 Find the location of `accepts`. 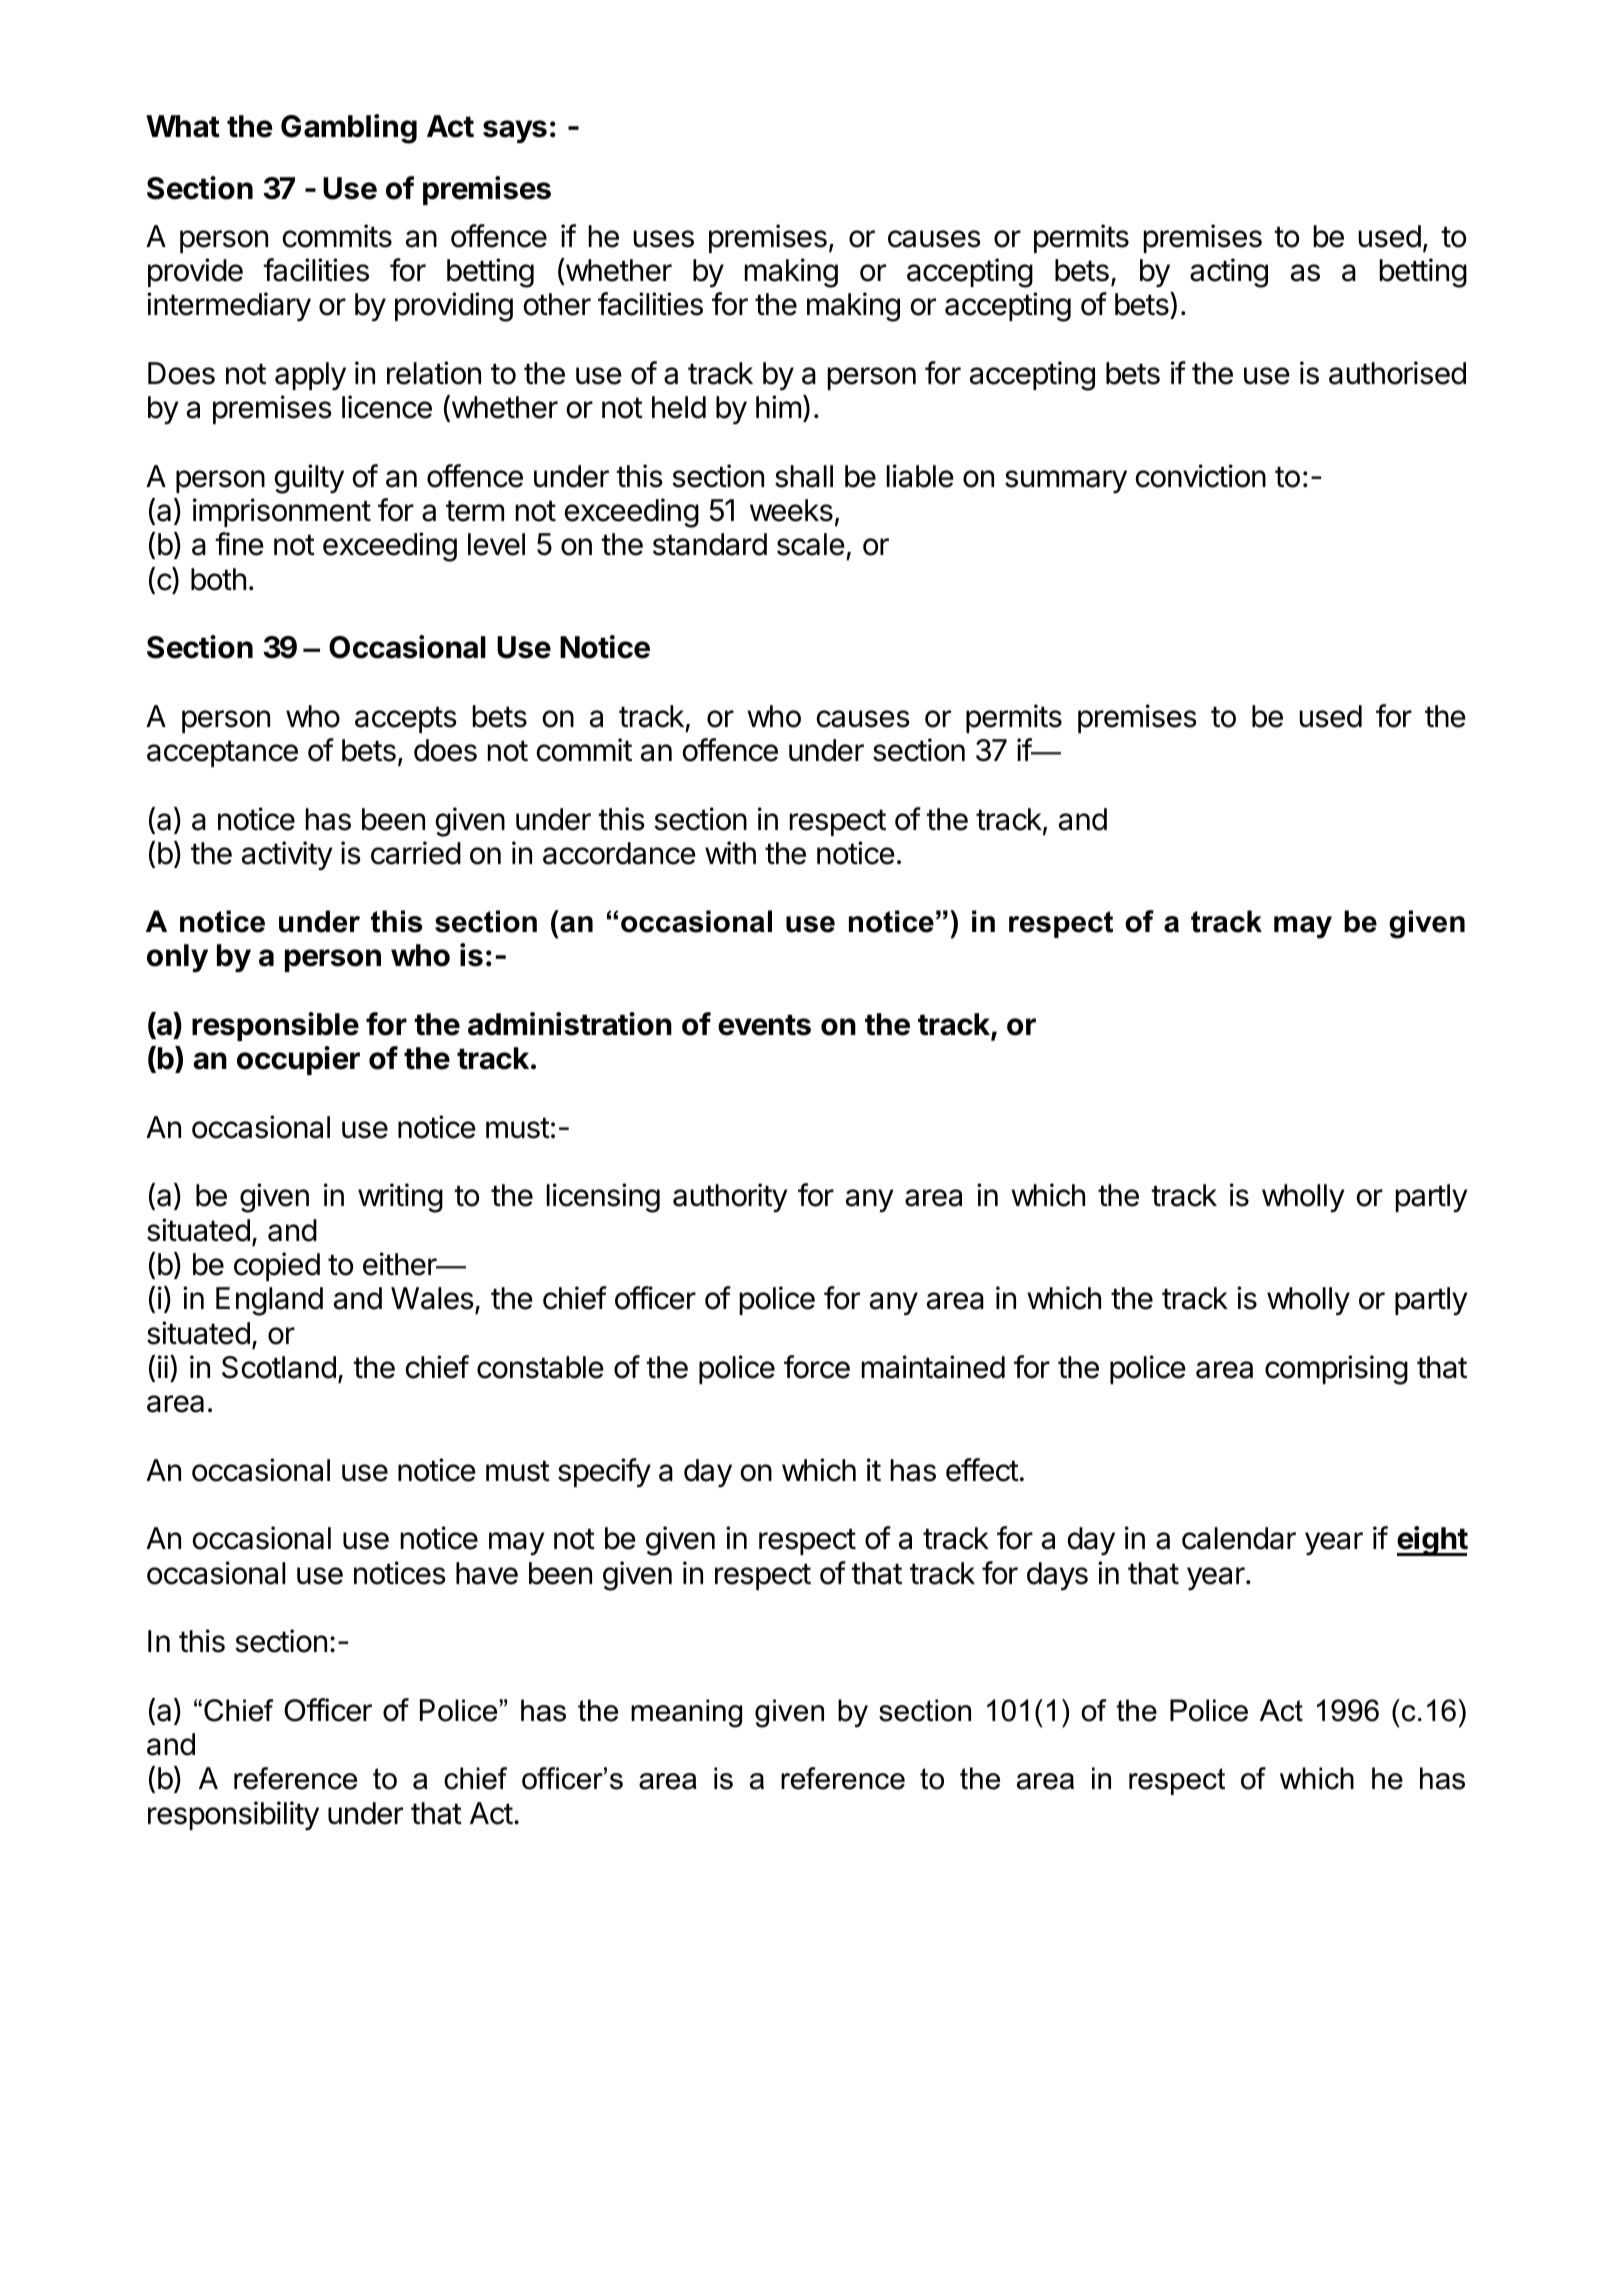

accepts is located at coordinates (406, 719).
